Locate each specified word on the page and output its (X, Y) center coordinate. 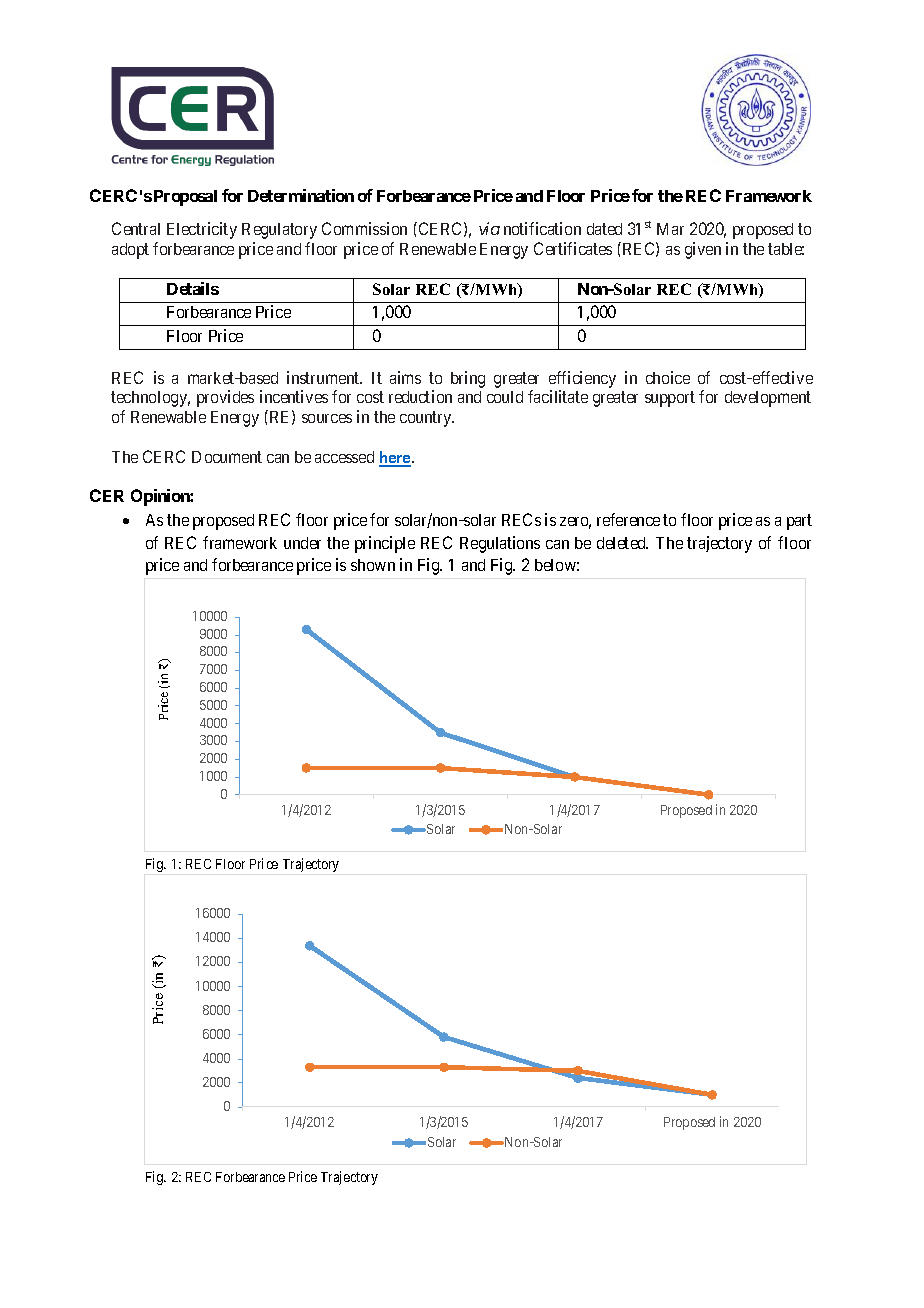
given (703, 250)
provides (225, 398)
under (302, 543)
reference (628, 519)
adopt (130, 251)
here (396, 458)
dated (604, 229)
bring (468, 379)
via (489, 228)
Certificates (573, 248)
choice (668, 377)
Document (227, 457)
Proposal (185, 198)
